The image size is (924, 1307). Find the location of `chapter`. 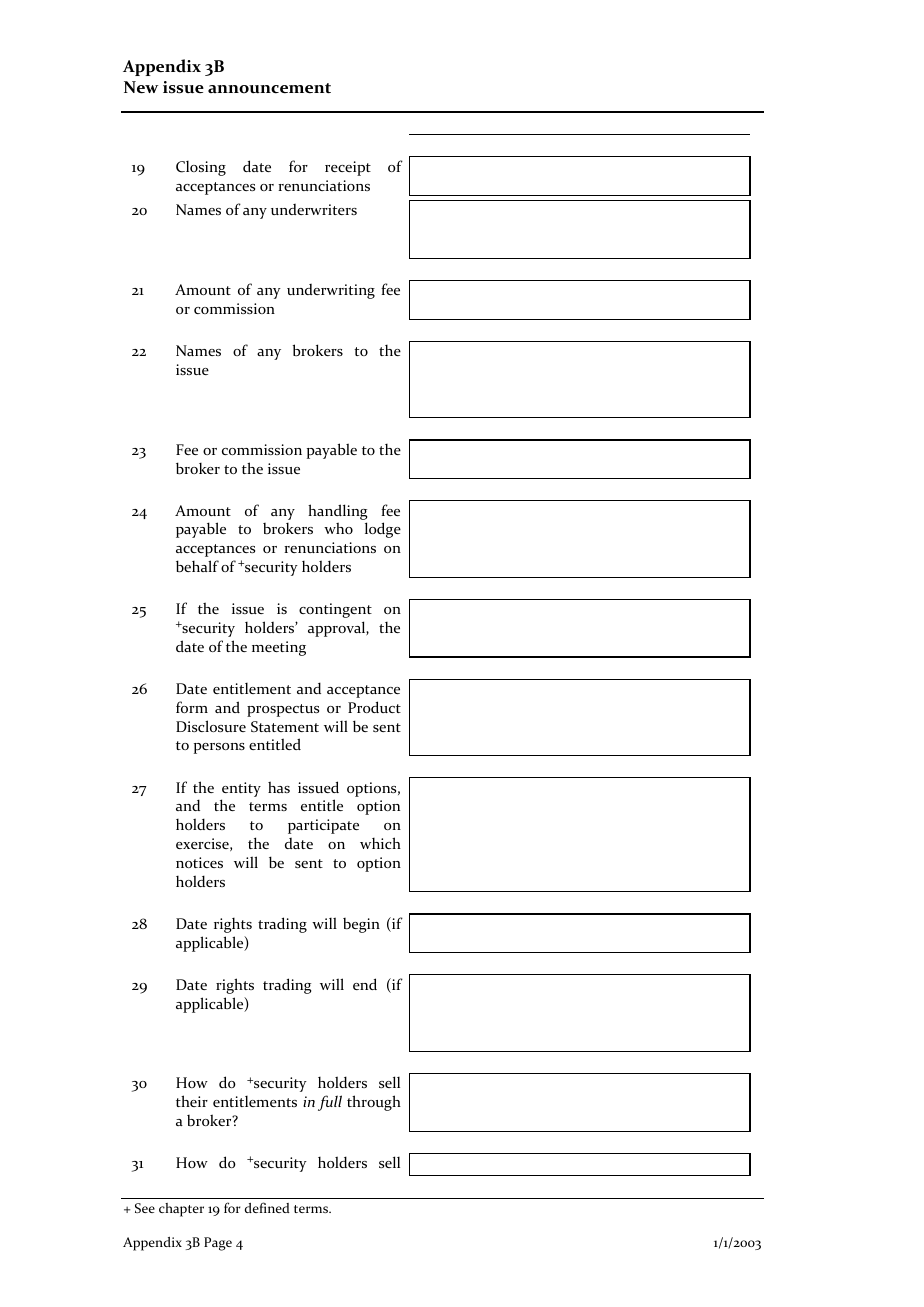

chapter is located at coordinates (181, 1210).
